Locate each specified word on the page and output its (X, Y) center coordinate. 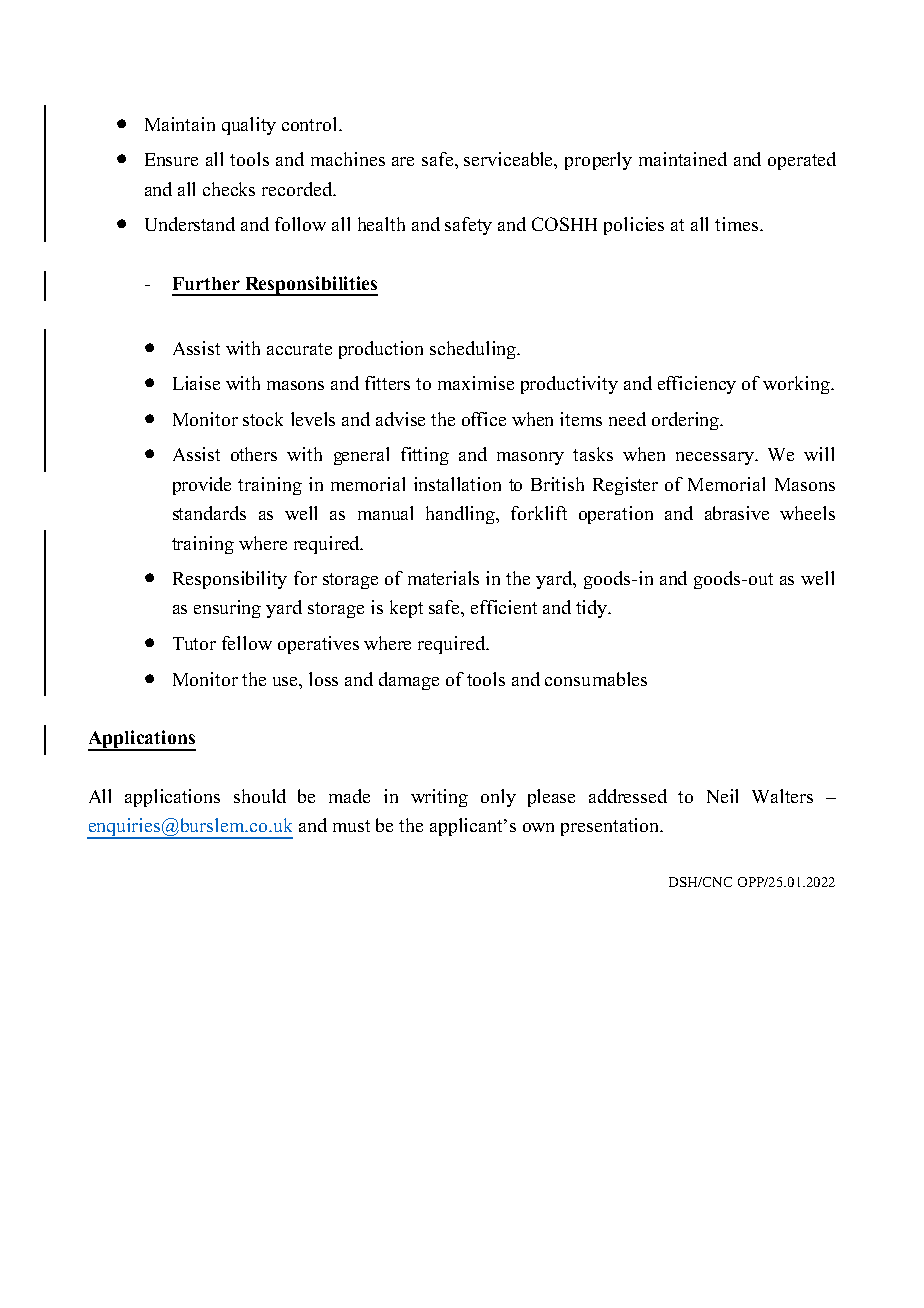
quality (249, 126)
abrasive (737, 513)
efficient (504, 607)
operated (802, 161)
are (403, 161)
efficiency (697, 385)
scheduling (474, 350)
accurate (299, 349)
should (260, 796)
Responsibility (230, 580)
